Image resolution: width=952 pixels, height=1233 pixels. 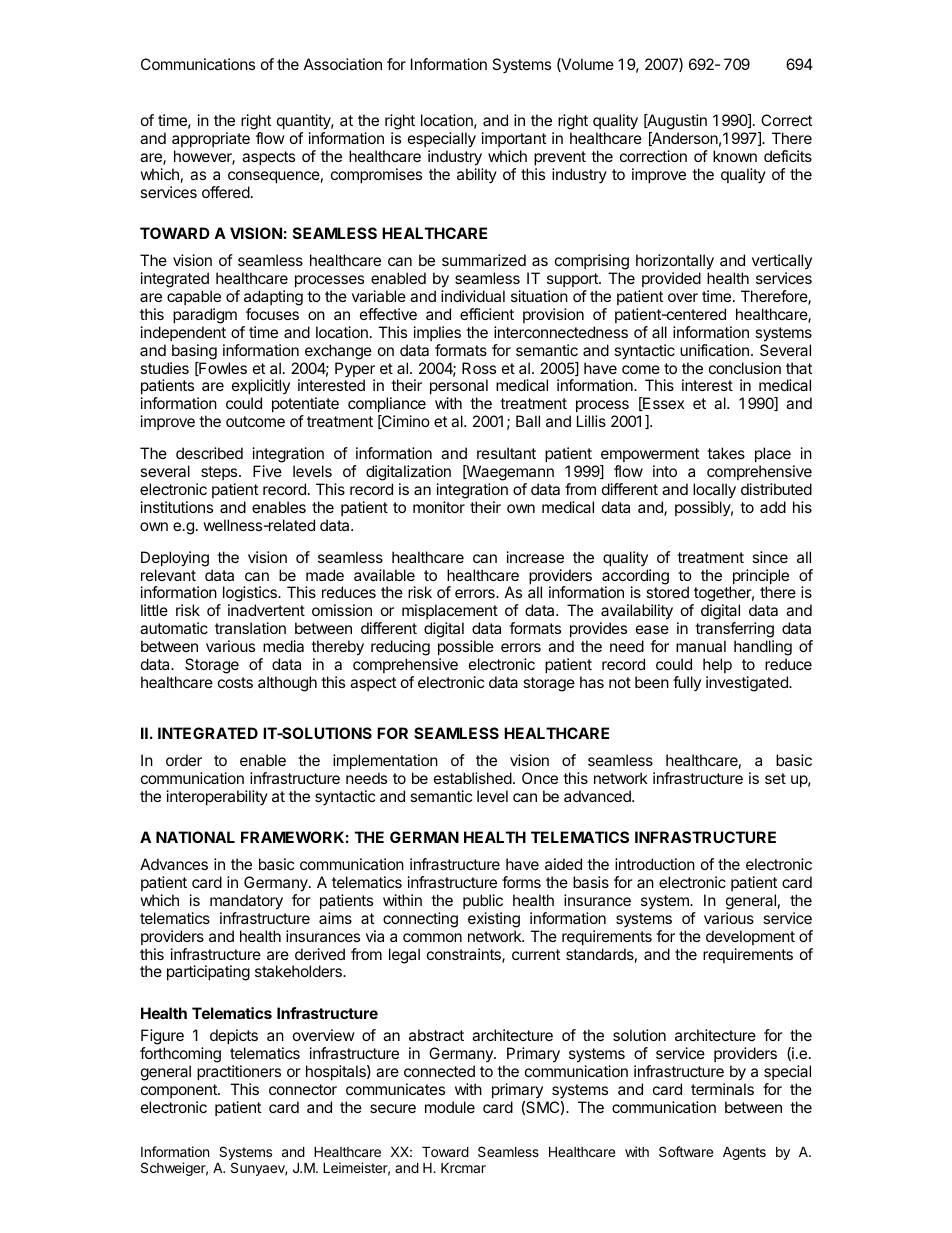 I want to click on practitioners, so click(x=239, y=1072).
